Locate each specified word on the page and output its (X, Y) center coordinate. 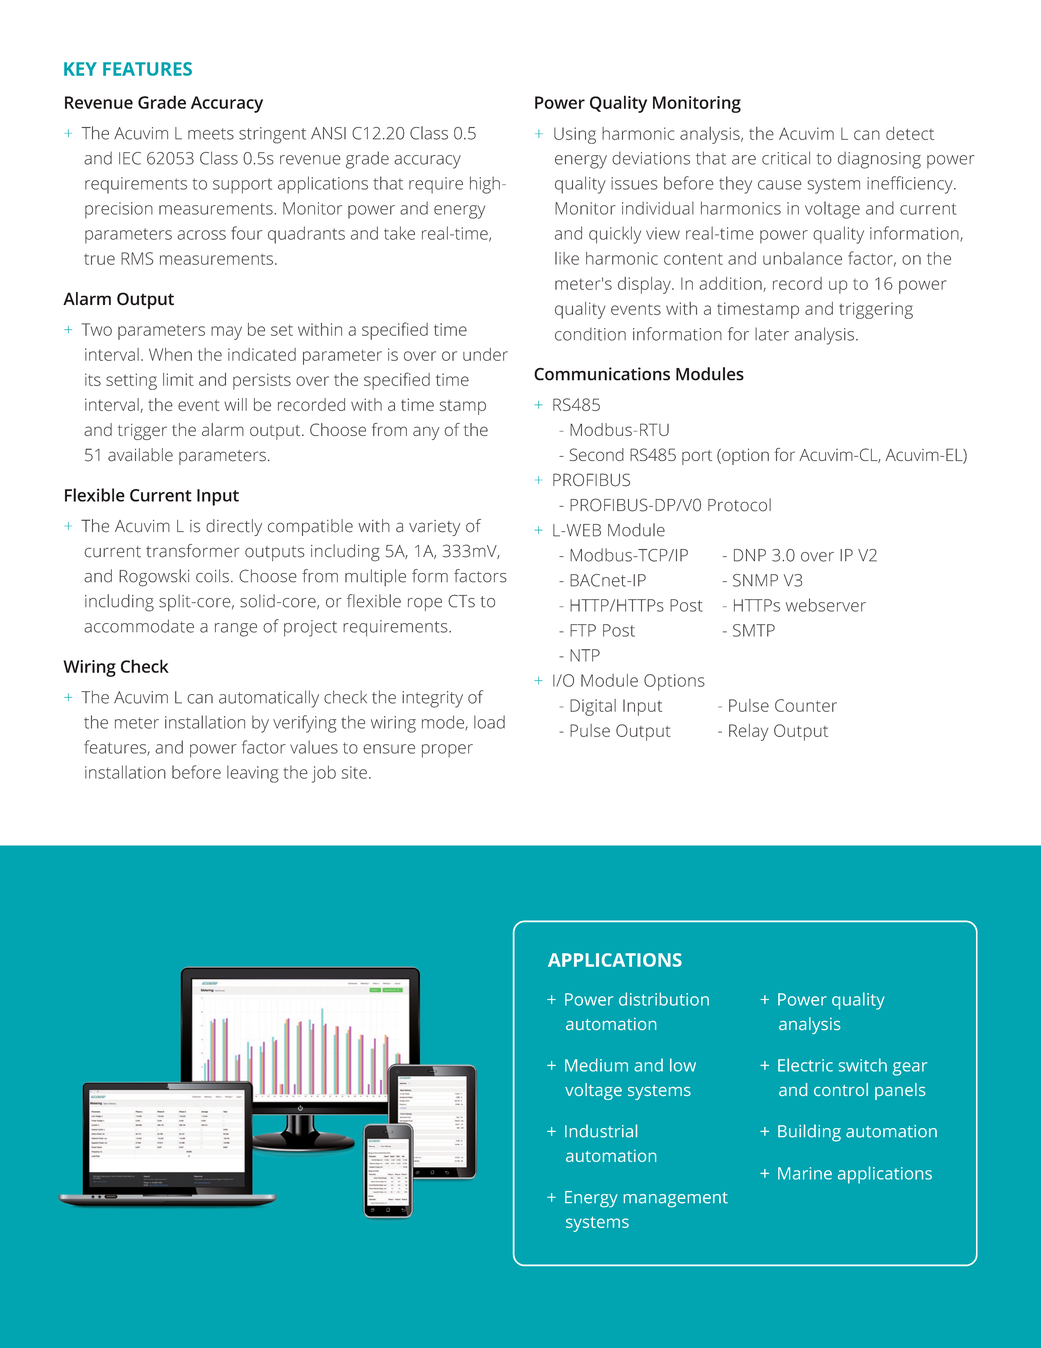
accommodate (139, 626)
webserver (826, 605)
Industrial (601, 1131)
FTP (583, 630)
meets (211, 134)
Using (575, 135)
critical (786, 158)
